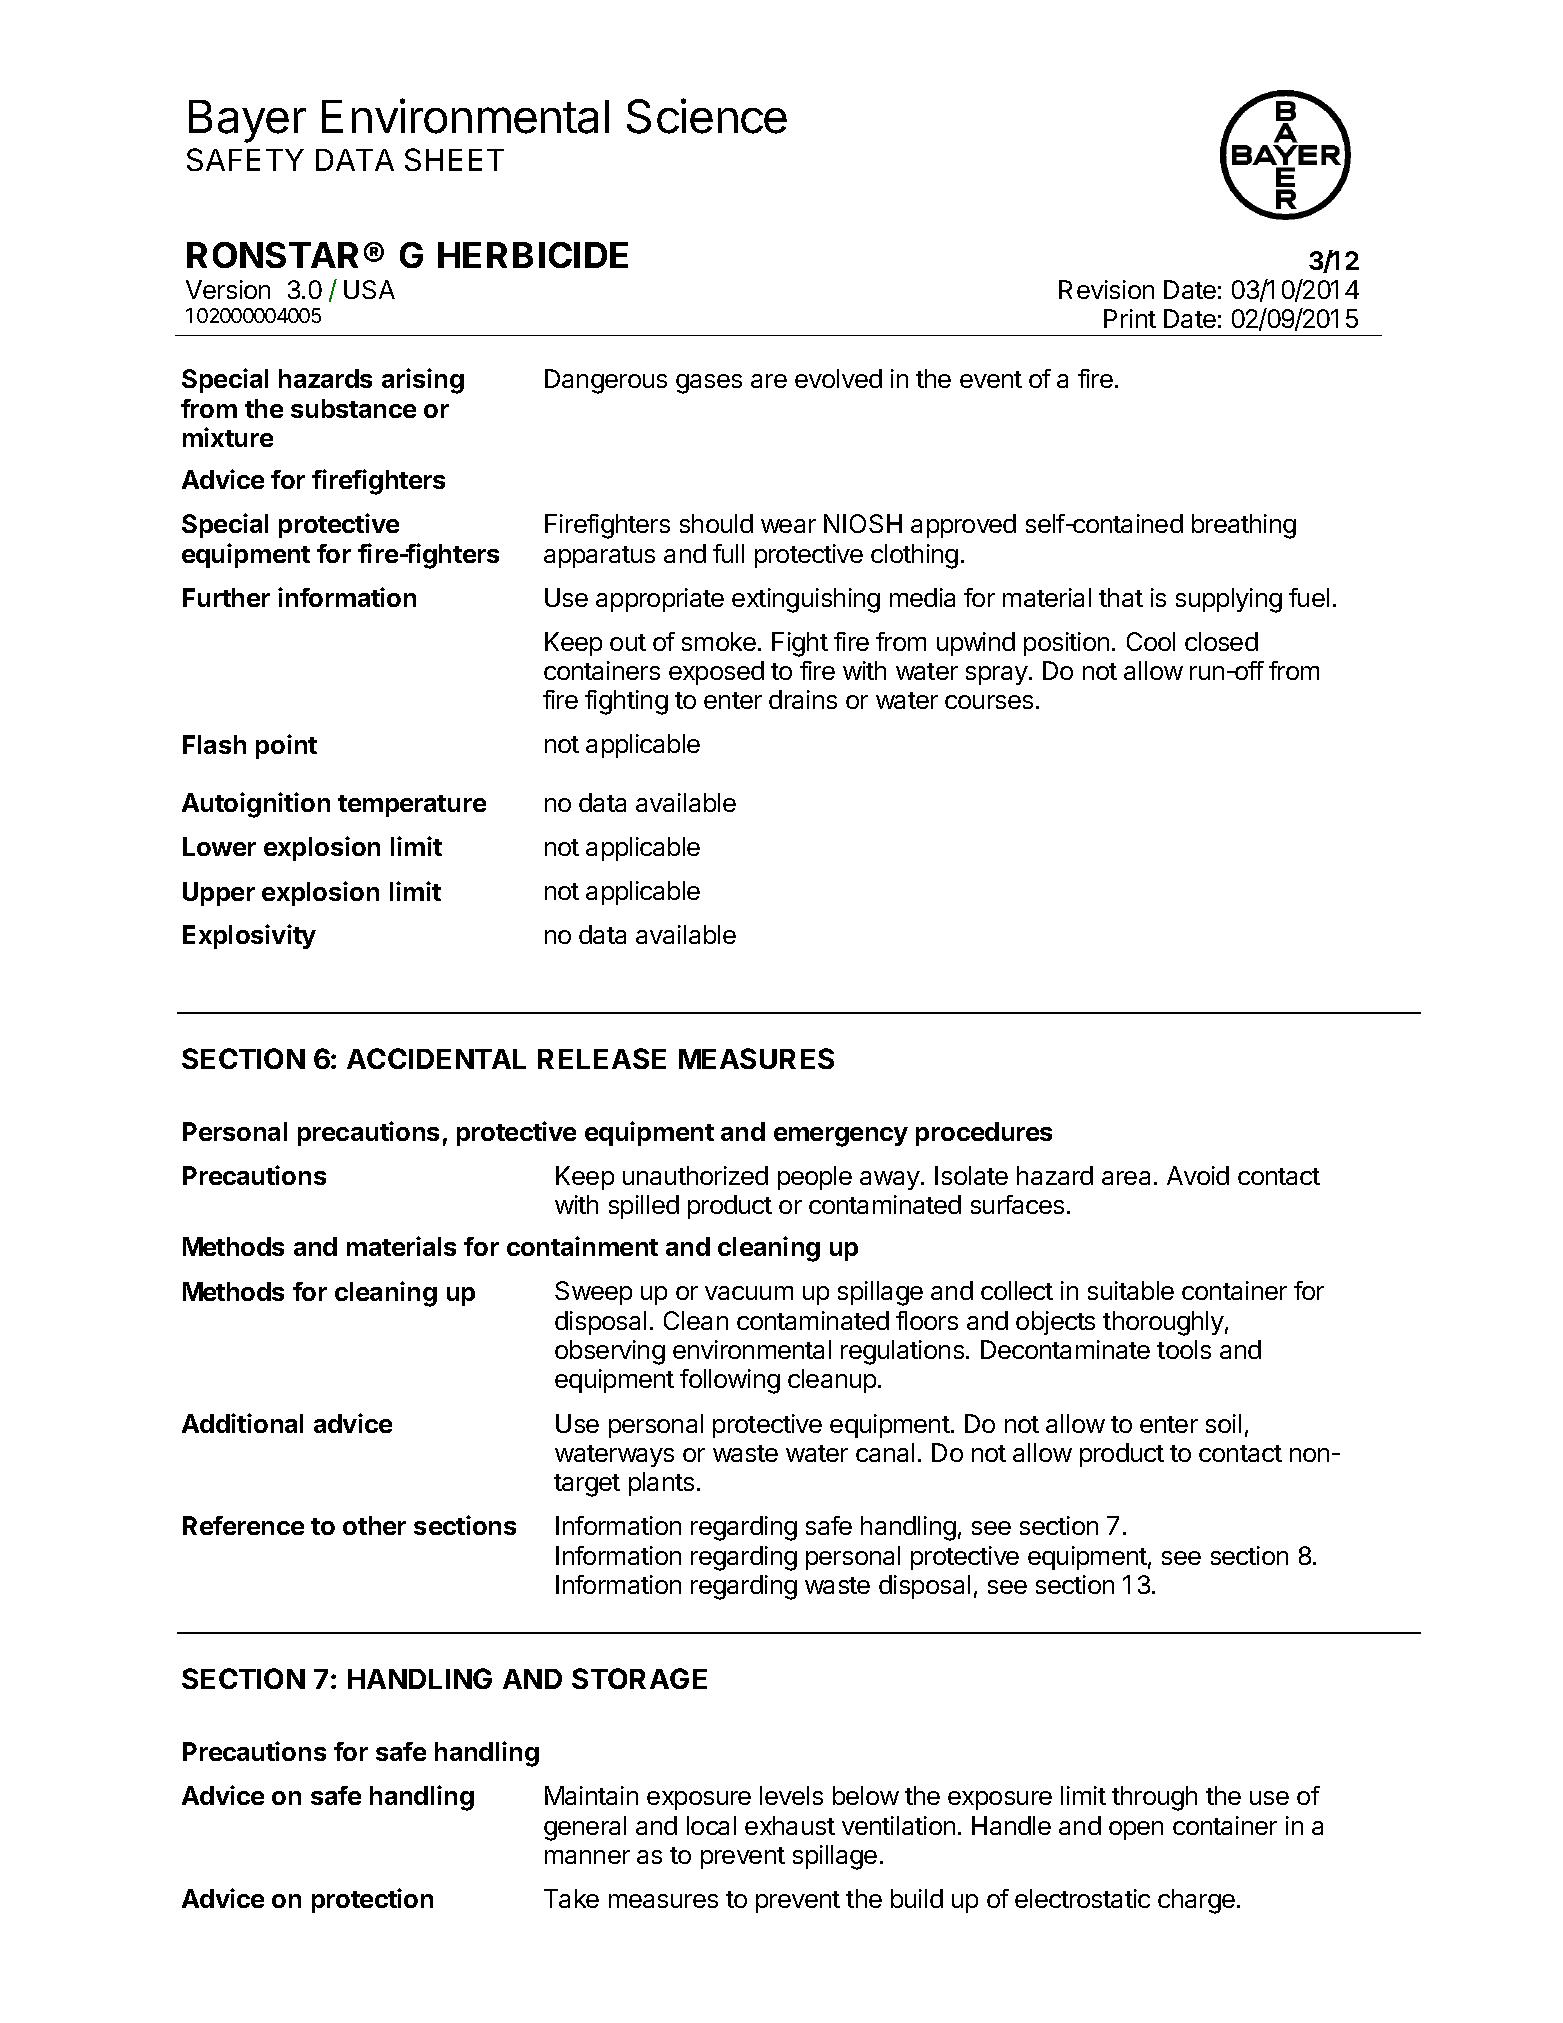 The height and width of the document is (2023, 1563). Describe the element at coordinates (806, 600) in the document. I see `extinguishing` at that location.
